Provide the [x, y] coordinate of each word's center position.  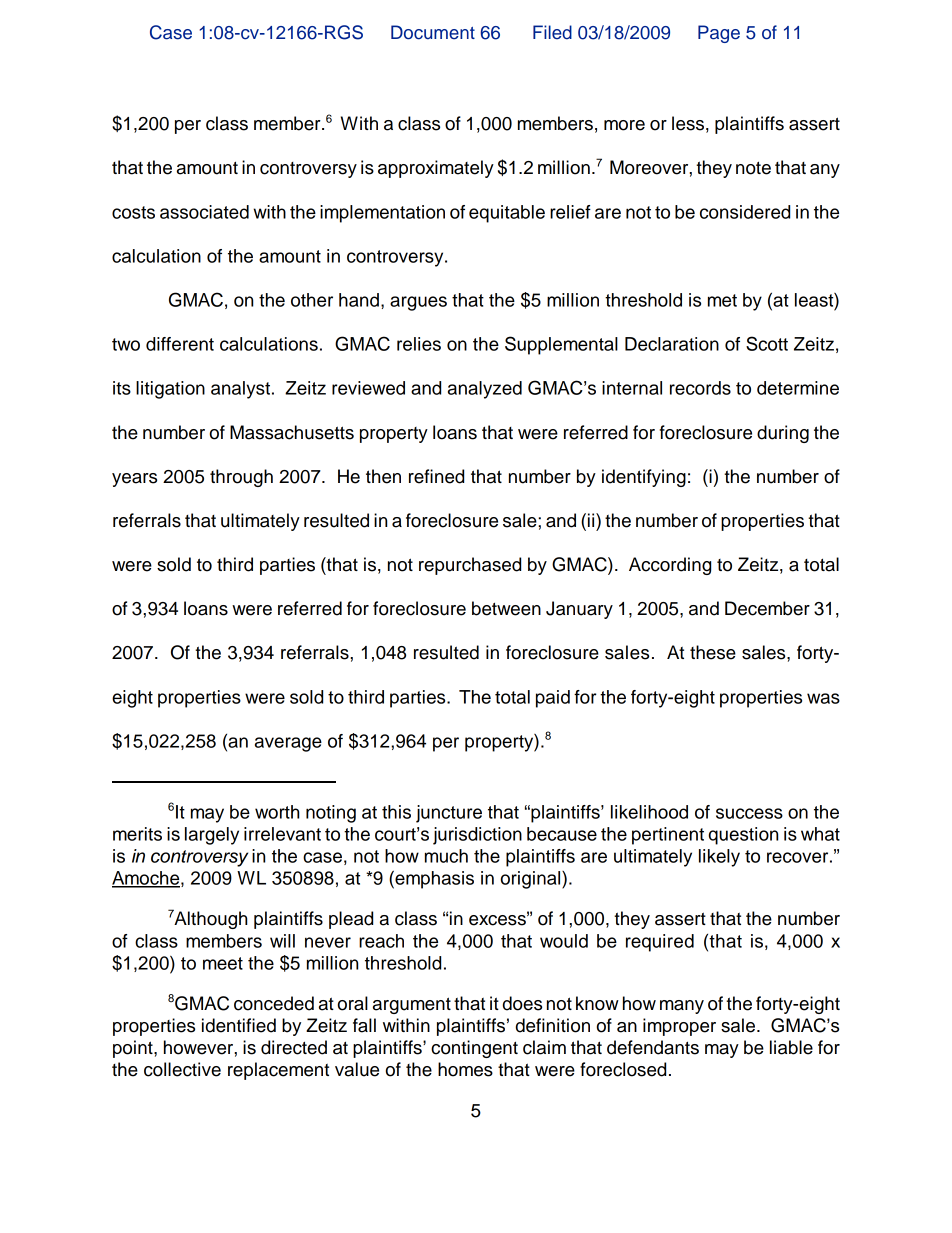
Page [719, 34]
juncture [449, 814]
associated [204, 212]
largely [212, 836]
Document [433, 32]
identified [239, 1025]
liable [791, 1047]
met [722, 300]
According [670, 566]
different [180, 344]
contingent [474, 1049]
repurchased [470, 566]
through [241, 478]
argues [418, 303]
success [749, 813]
